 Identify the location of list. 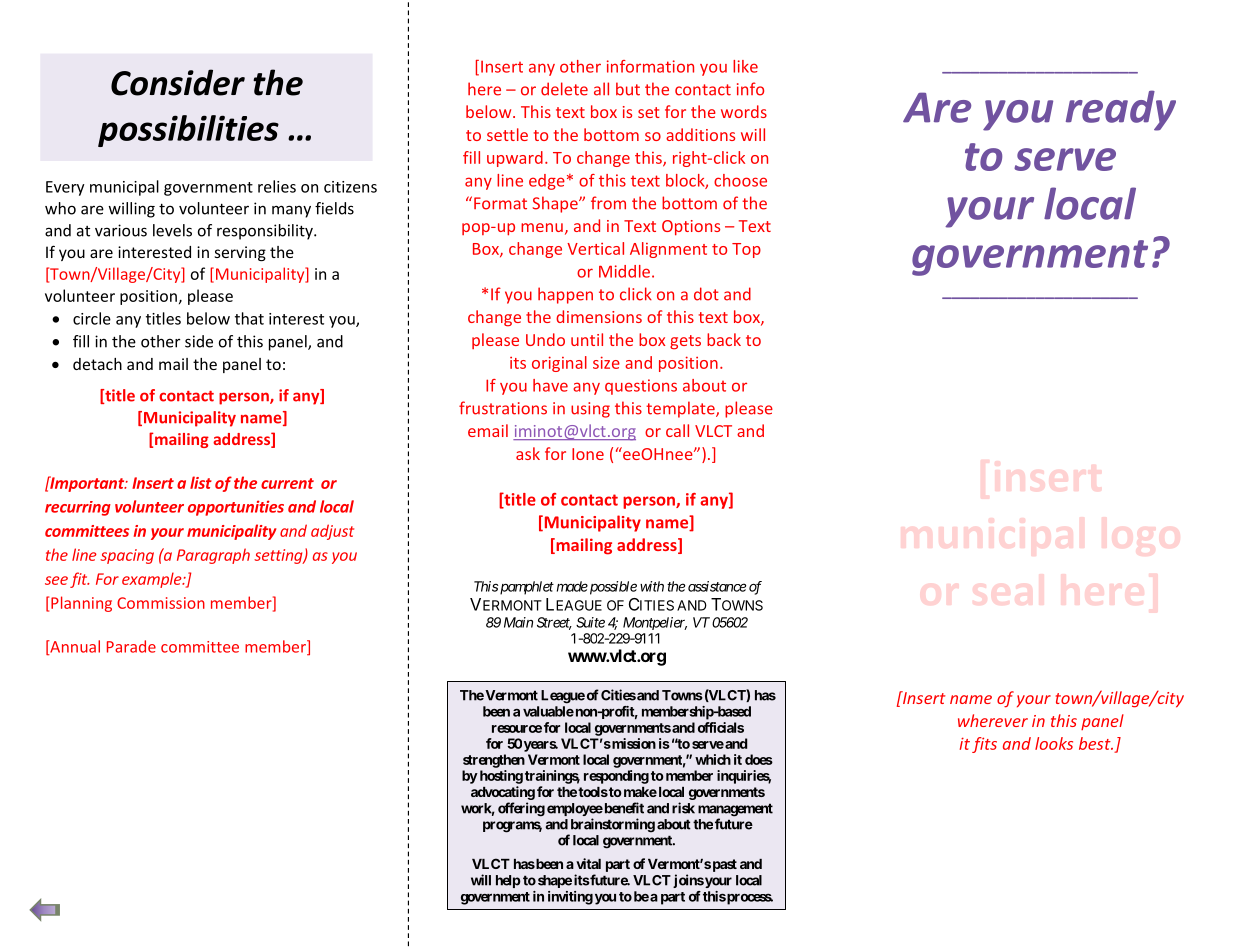
(201, 482).
